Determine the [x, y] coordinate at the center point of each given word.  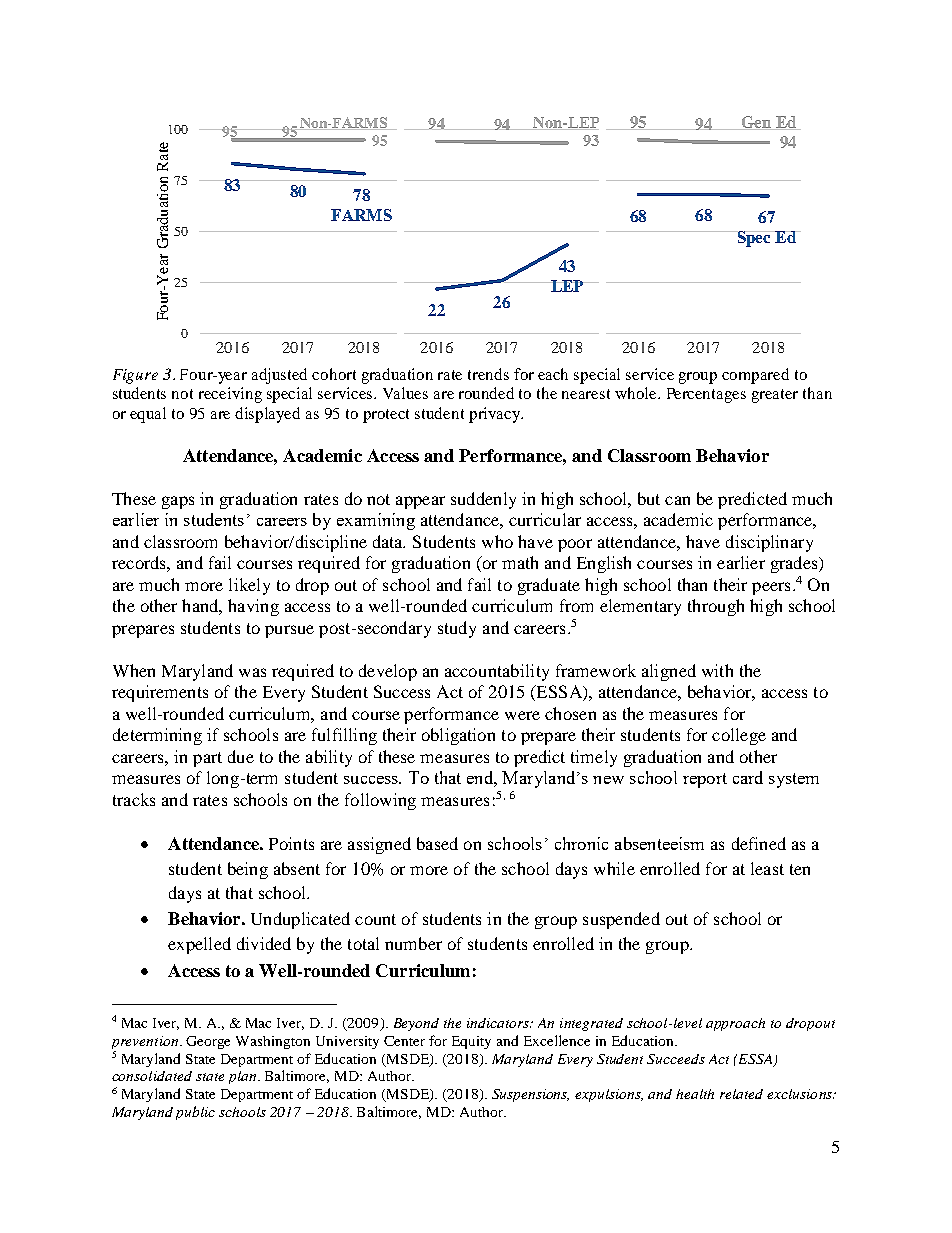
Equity [471, 1042]
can [677, 500]
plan [242, 1077]
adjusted [279, 376]
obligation [458, 736]
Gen [756, 122]
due [241, 756]
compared [755, 376]
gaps [178, 502]
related [741, 1094]
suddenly [483, 500]
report [705, 780]
